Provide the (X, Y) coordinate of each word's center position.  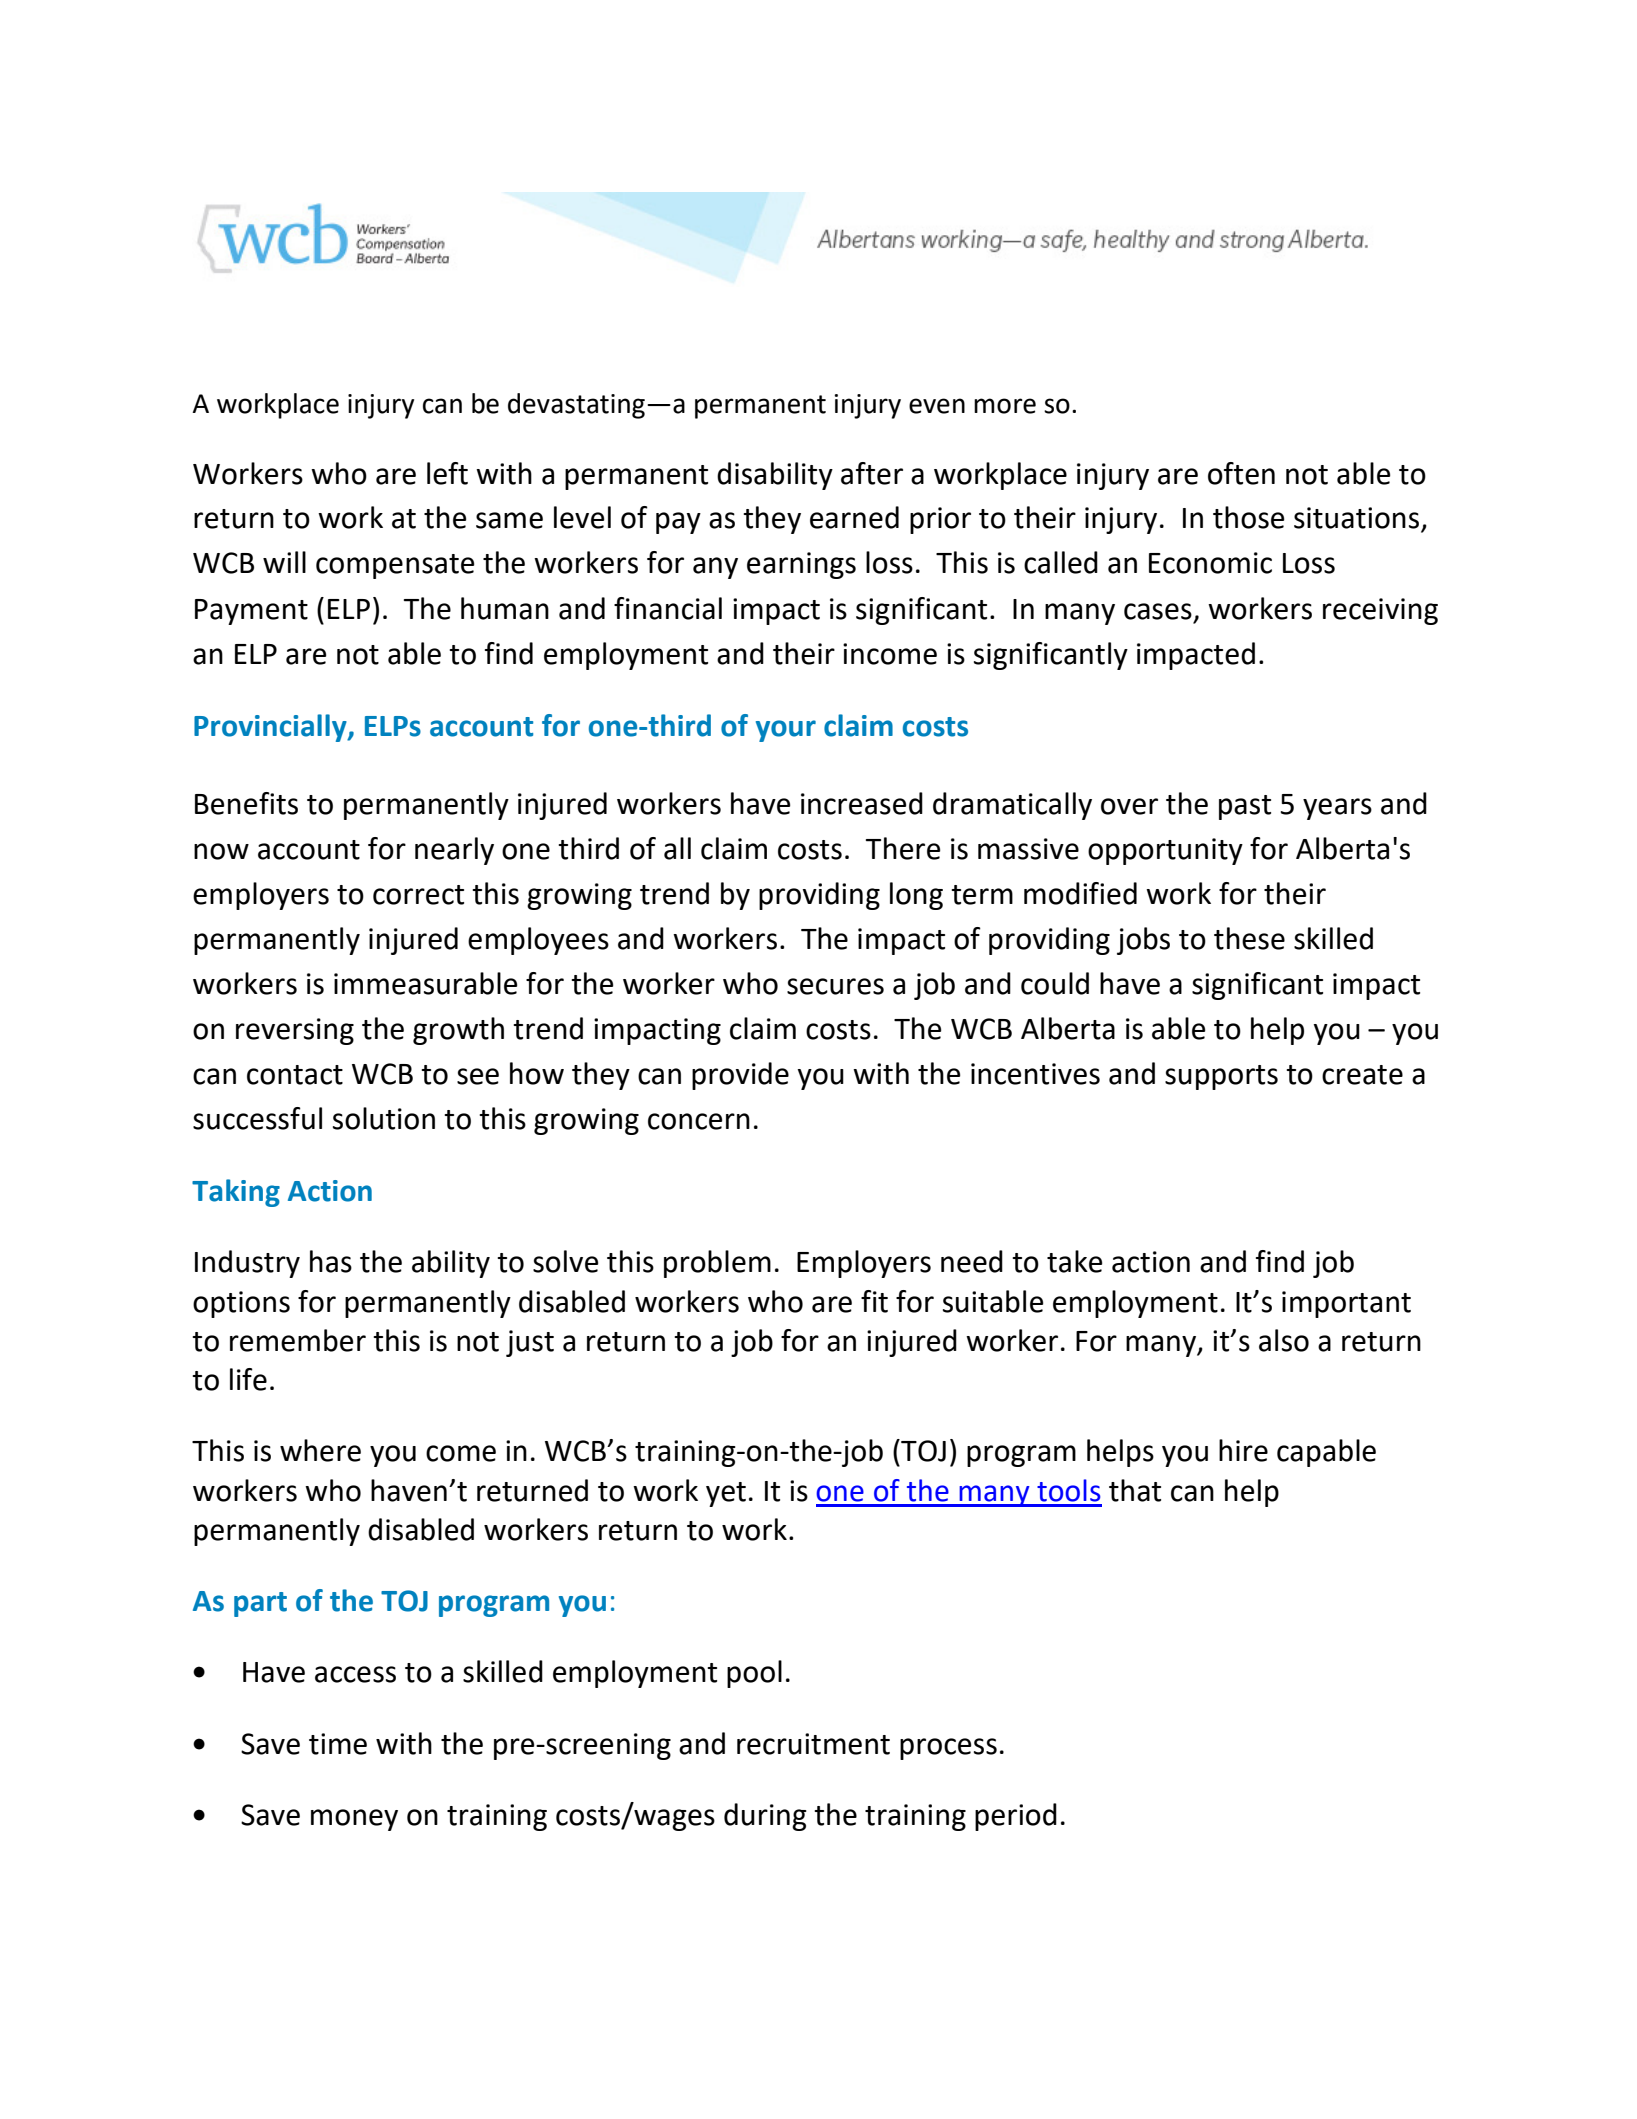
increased (862, 803)
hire (1243, 1450)
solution (384, 1118)
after (872, 473)
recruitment (813, 1744)
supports (1221, 1077)
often (1241, 473)
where (320, 1450)
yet (726, 1494)
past (1245, 807)
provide (740, 1076)
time (338, 1744)
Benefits (246, 803)
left (447, 473)
